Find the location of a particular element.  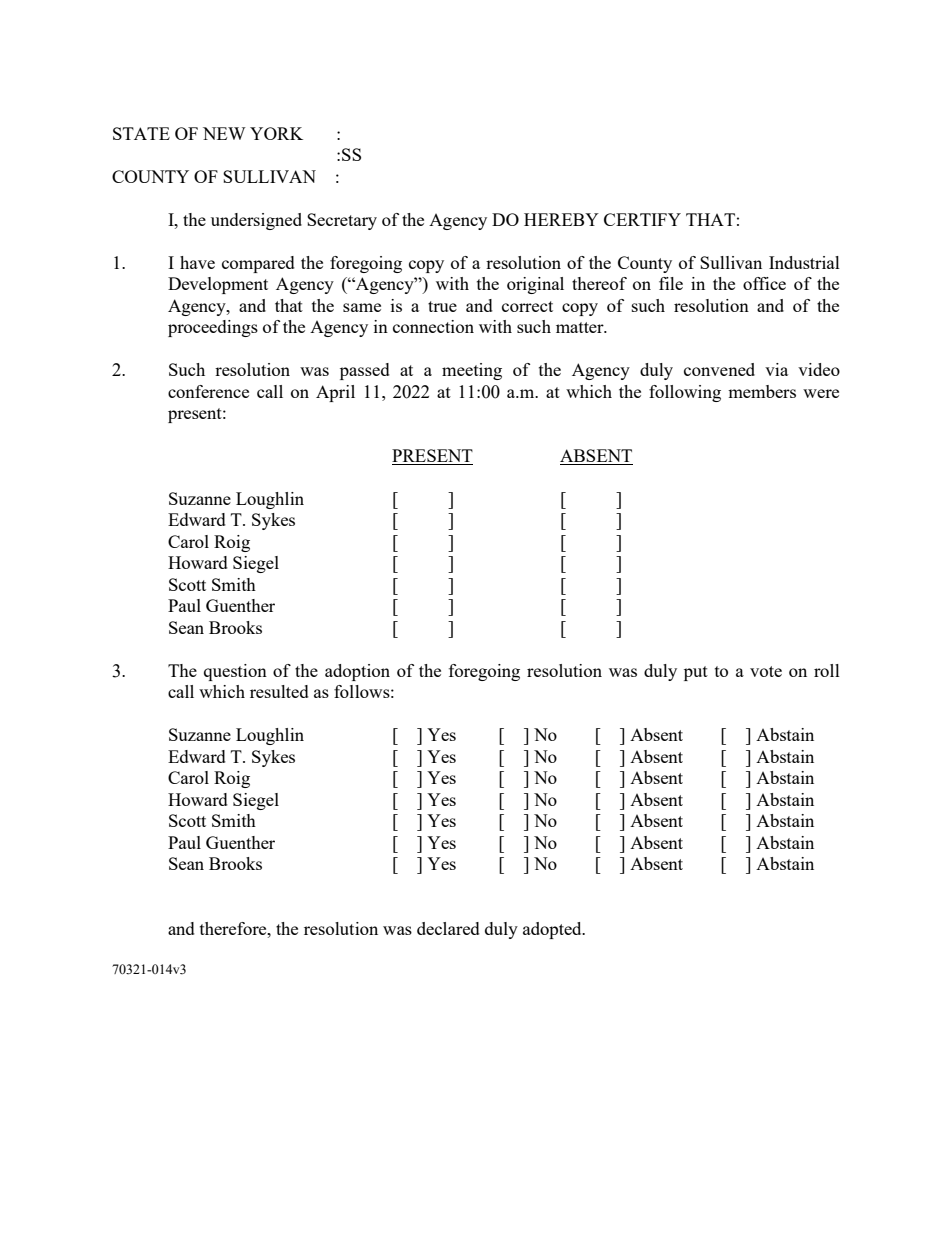

CERTIFY is located at coordinates (642, 219).
